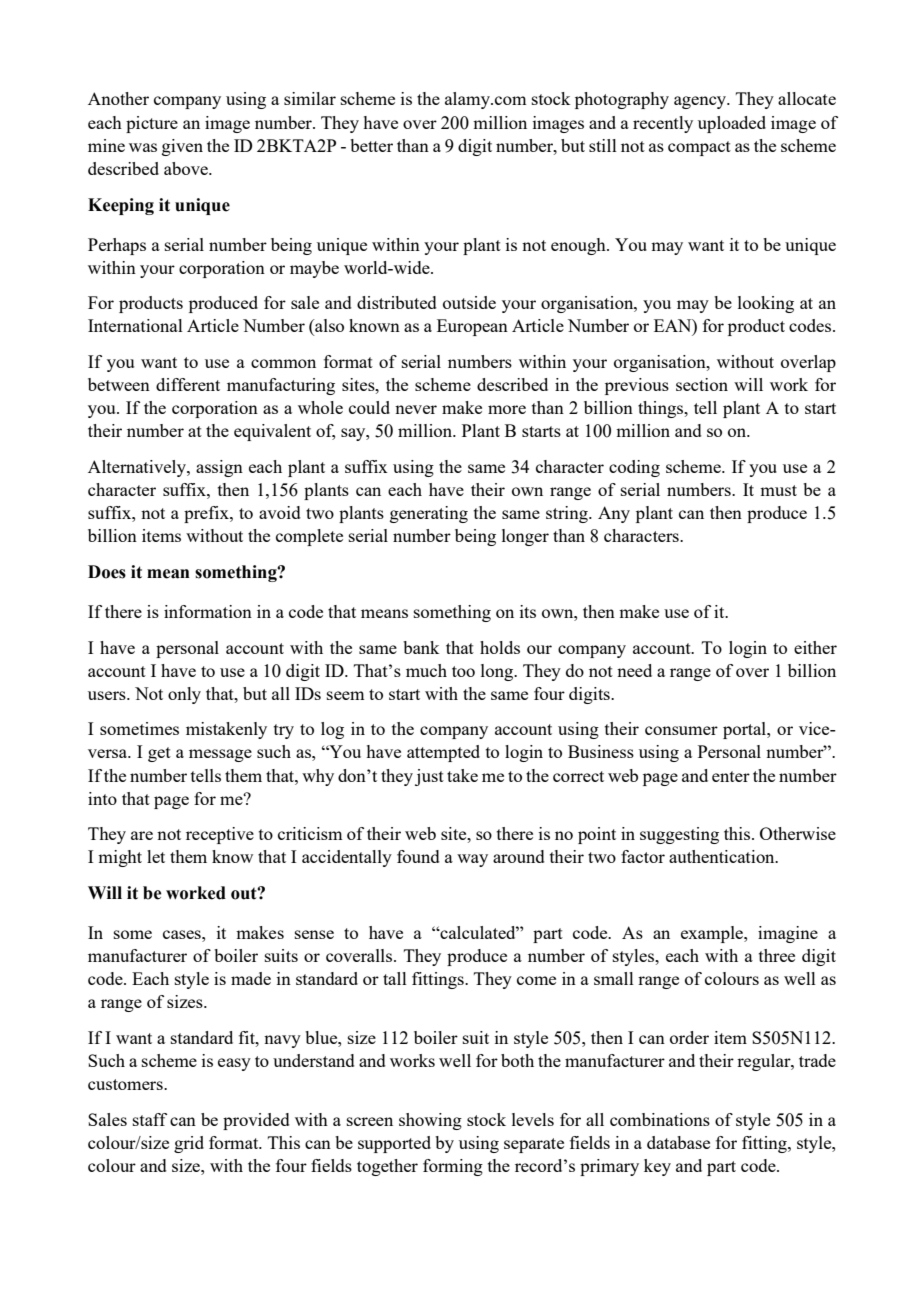  What do you see at coordinates (421, 647) in the page?
I see `bank` at bounding box center [421, 647].
